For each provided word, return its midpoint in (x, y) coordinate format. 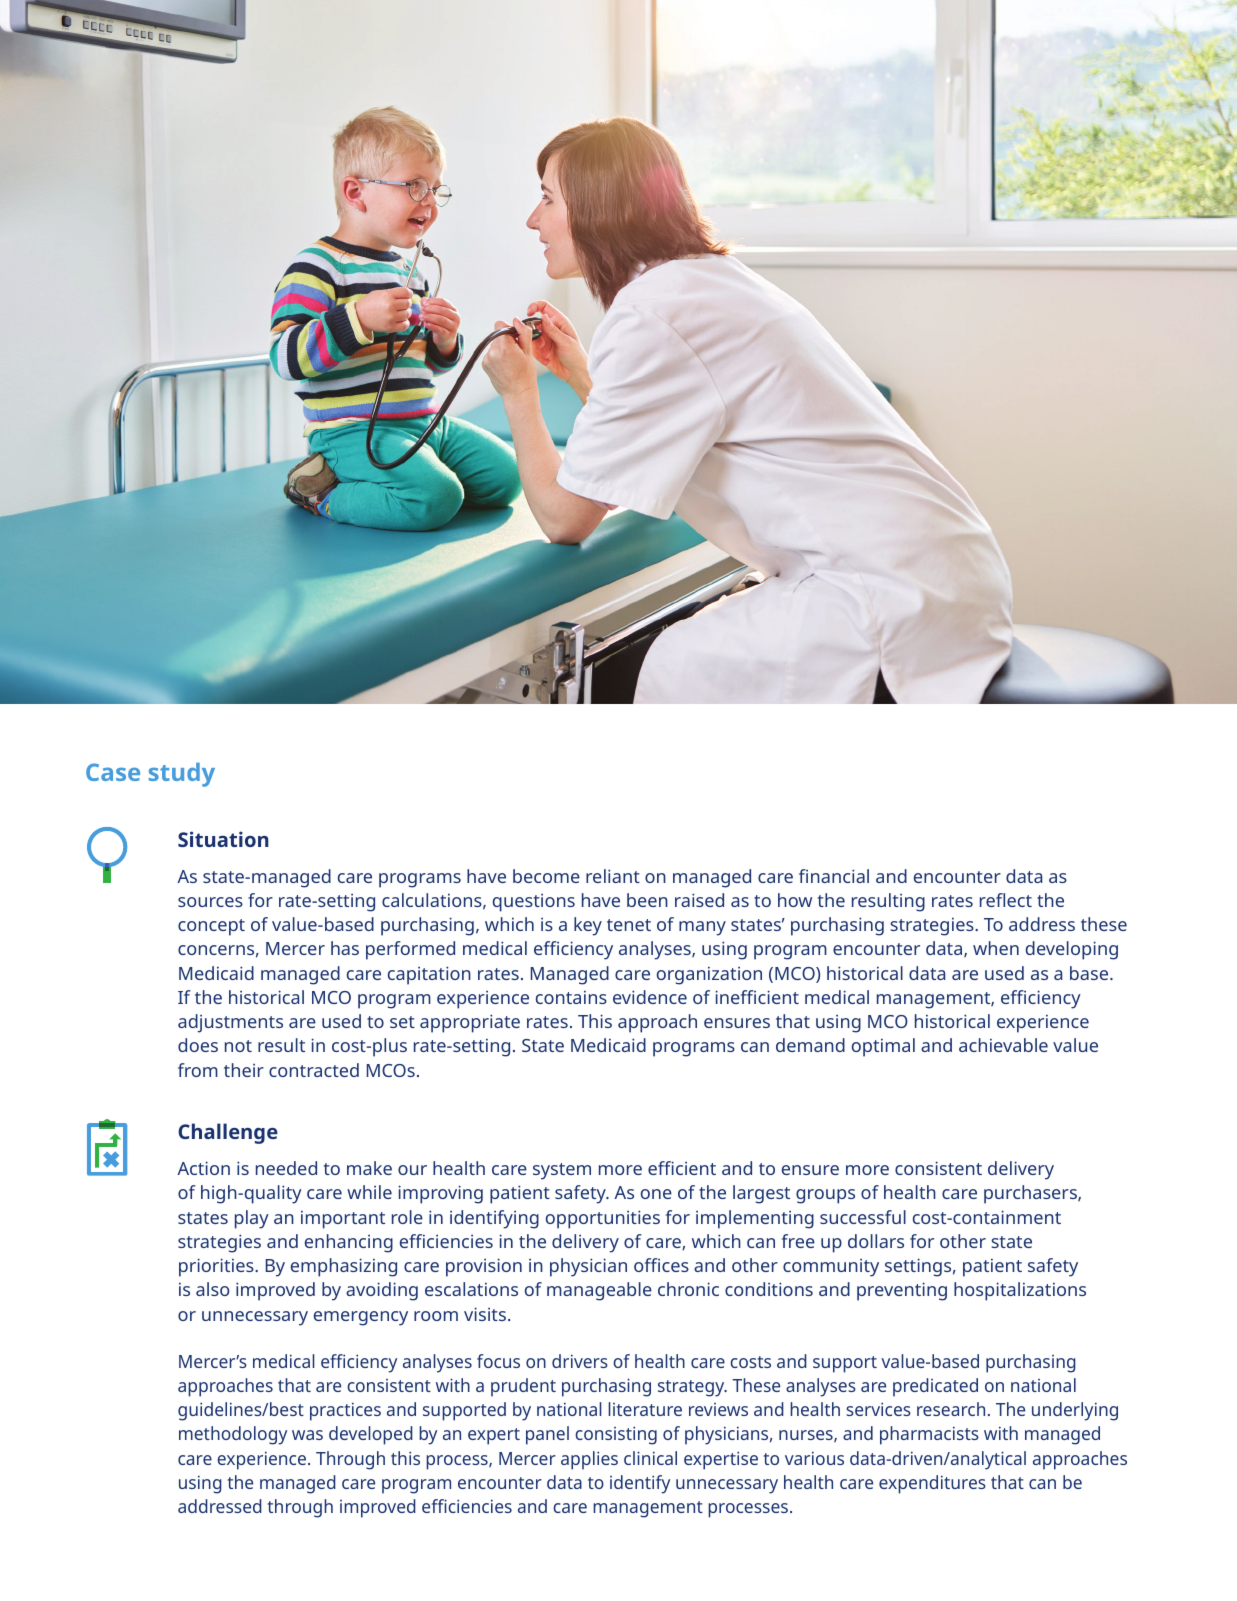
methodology (233, 1435)
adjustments (230, 1023)
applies (589, 1460)
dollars (876, 1241)
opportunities (603, 1219)
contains (571, 997)
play (252, 1219)
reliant (613, 876)
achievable (1003, 1045)
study (182, 775)
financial (834, 876)
